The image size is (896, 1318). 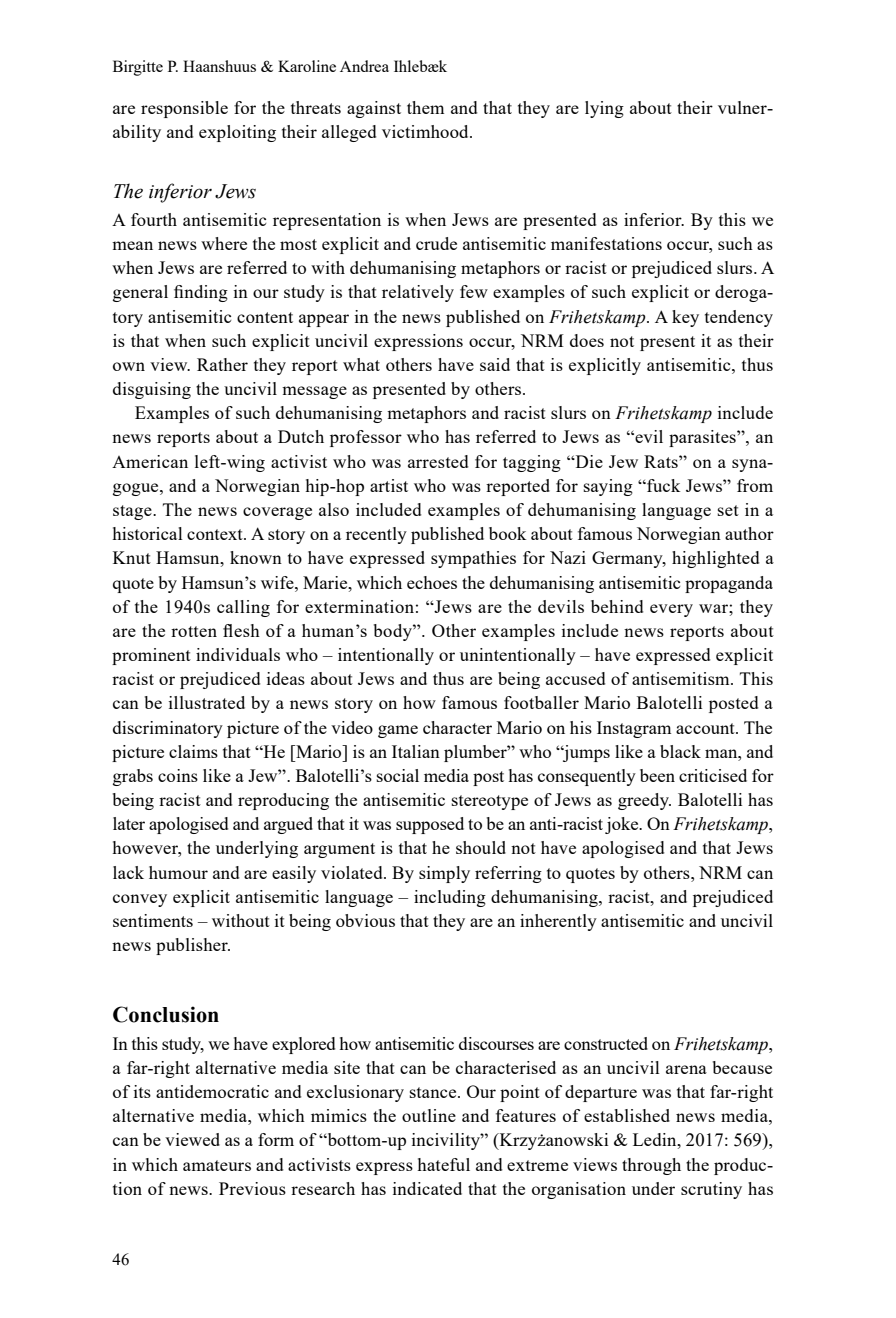 I want to click on responsible, so click(x=184, y=109).
